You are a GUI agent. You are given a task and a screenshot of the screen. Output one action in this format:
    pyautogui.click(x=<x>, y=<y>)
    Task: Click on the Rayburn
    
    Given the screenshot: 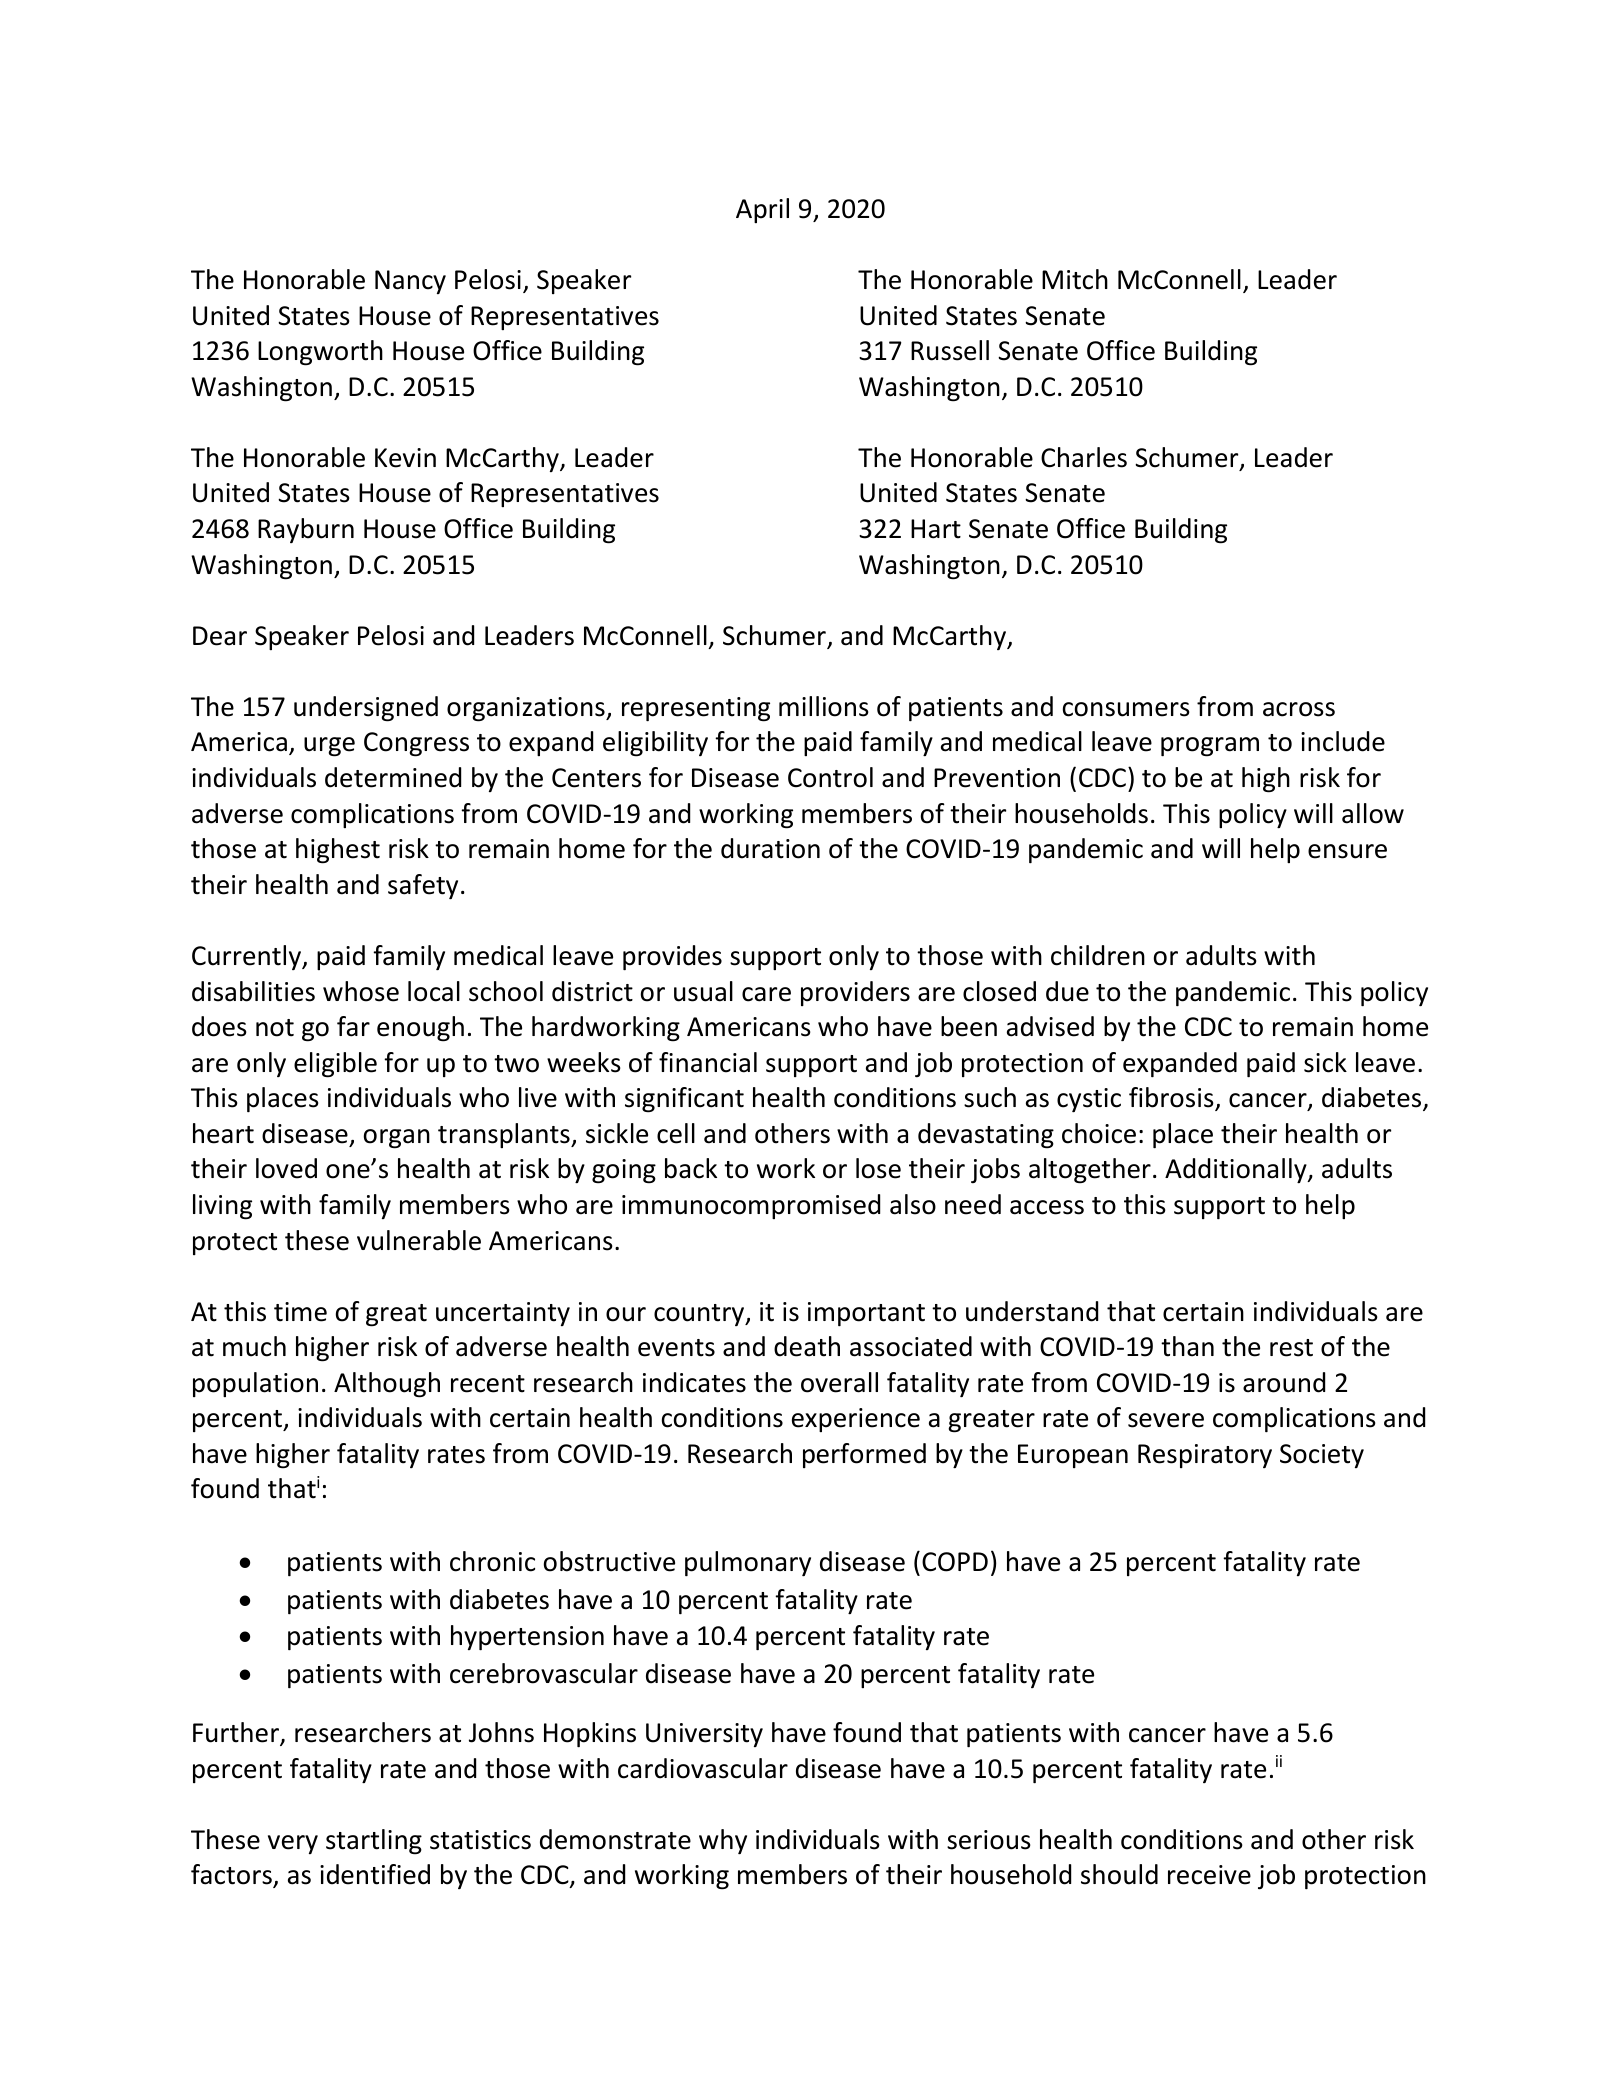 What is the action you would take?
    pyautogui.click(x=306, y=530)
